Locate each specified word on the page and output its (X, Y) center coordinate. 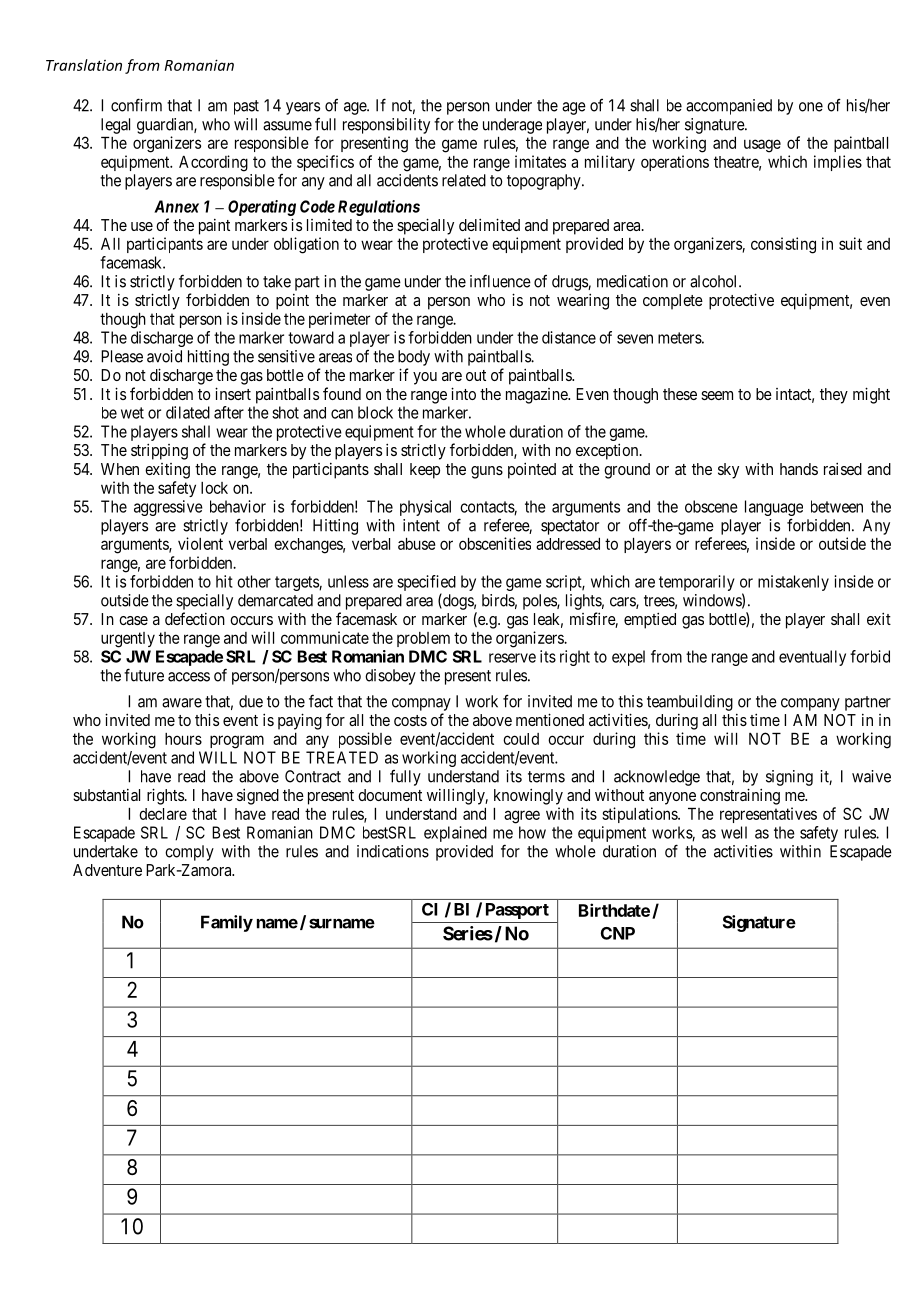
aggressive (168, 508)
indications (393, 851)
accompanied (729, 107)
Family (227, 923)
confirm (136, 105)
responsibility (386, 126)
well (734, 832)
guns (487, 472)
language (774, 508)
